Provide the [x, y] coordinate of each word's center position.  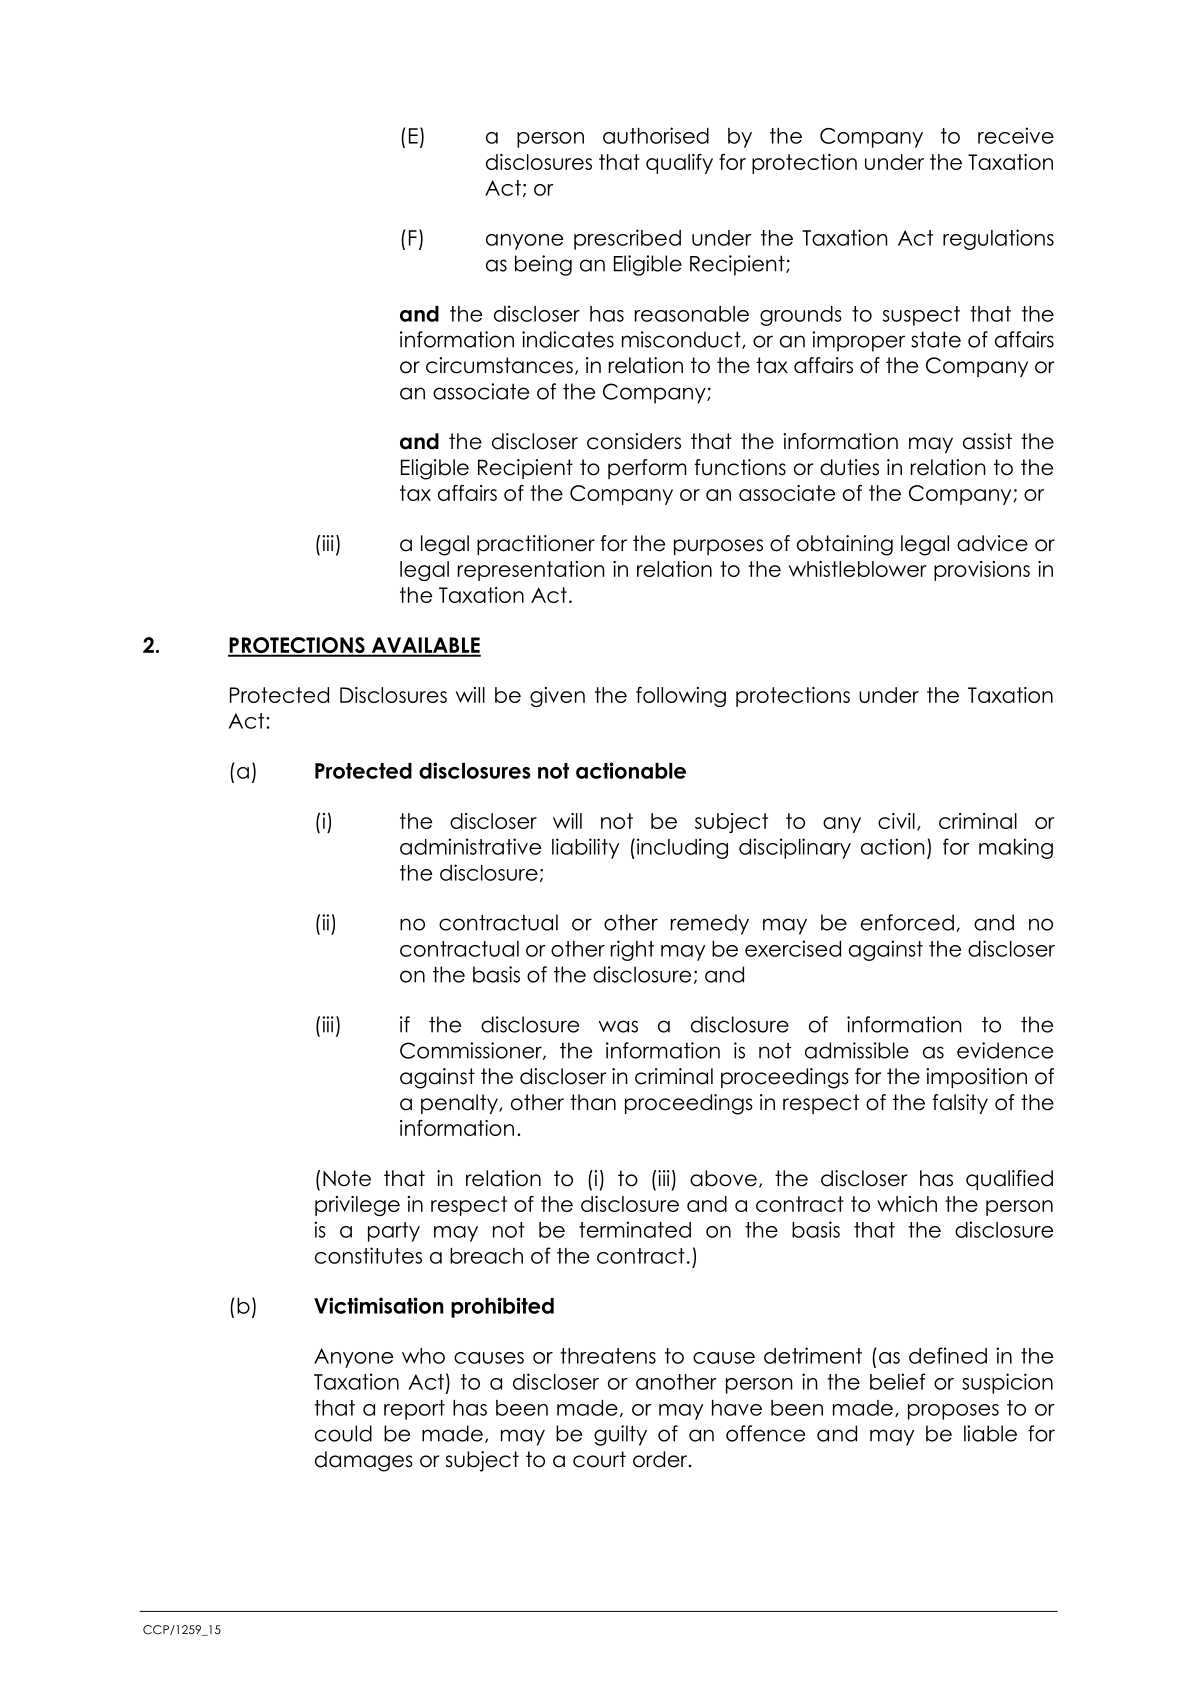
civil [896, 821]
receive [1016, 135]
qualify [679, 164]
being [543, 265]
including [681, 848]
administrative [470, 846]
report [414, 1410]
